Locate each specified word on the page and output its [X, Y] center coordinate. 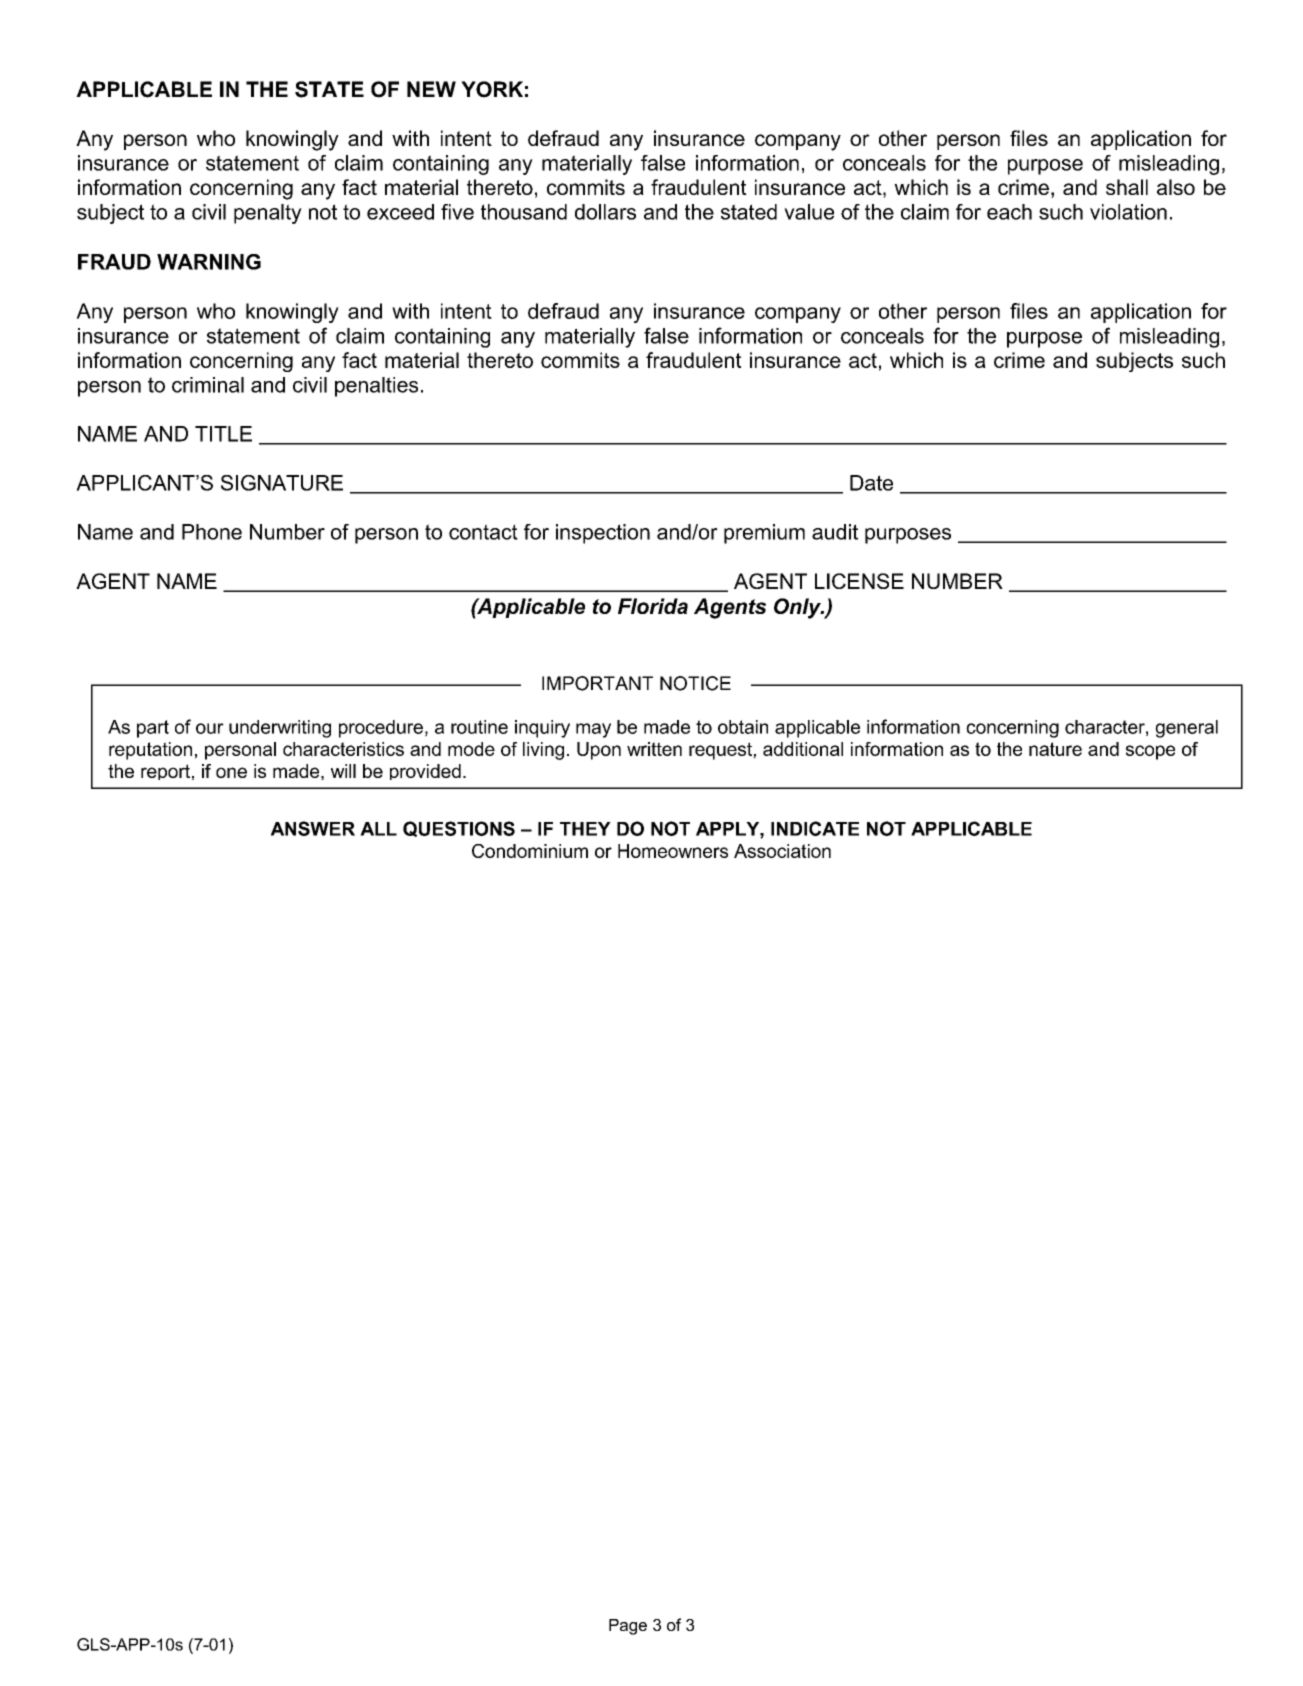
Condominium [530, 851]
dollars [605, 212]
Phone [212, 532]
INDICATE [815, 828]
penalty [268, 214]
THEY [585, 829]
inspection [603, 534]
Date [871, 483]
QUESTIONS [459, 829]
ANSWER [313, 828]
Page [628, 1627]
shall [1127, 187]
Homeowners [673, 851]
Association [782, 851]
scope [1150, 752]
